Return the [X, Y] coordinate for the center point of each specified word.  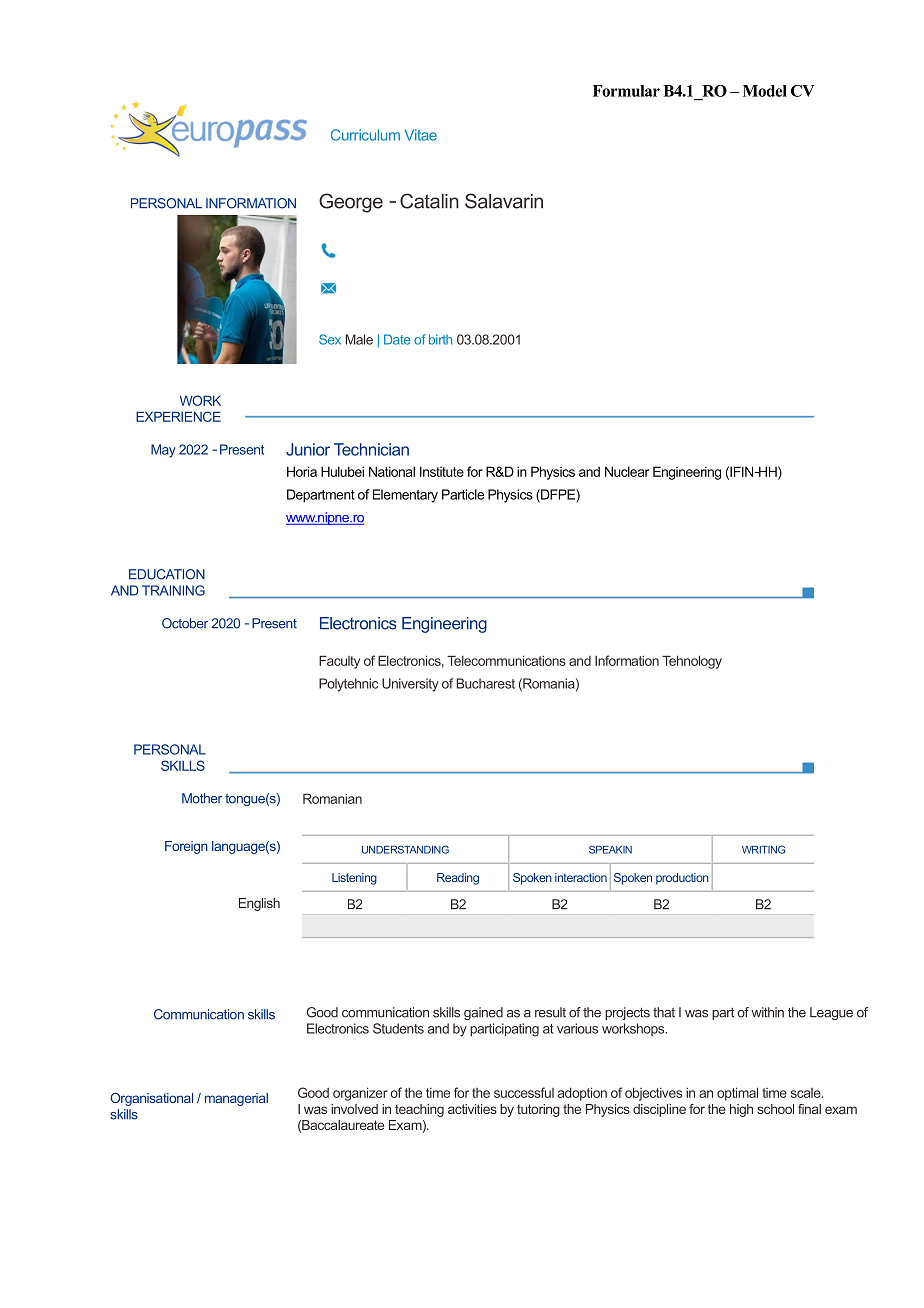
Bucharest [486, 683]
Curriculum [365, 135]
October [185, 623]
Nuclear [627, 471]
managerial [236, 1099]
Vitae [421, 135]
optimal [737, 1094]
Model [765, 91]
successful [524, 1092]
